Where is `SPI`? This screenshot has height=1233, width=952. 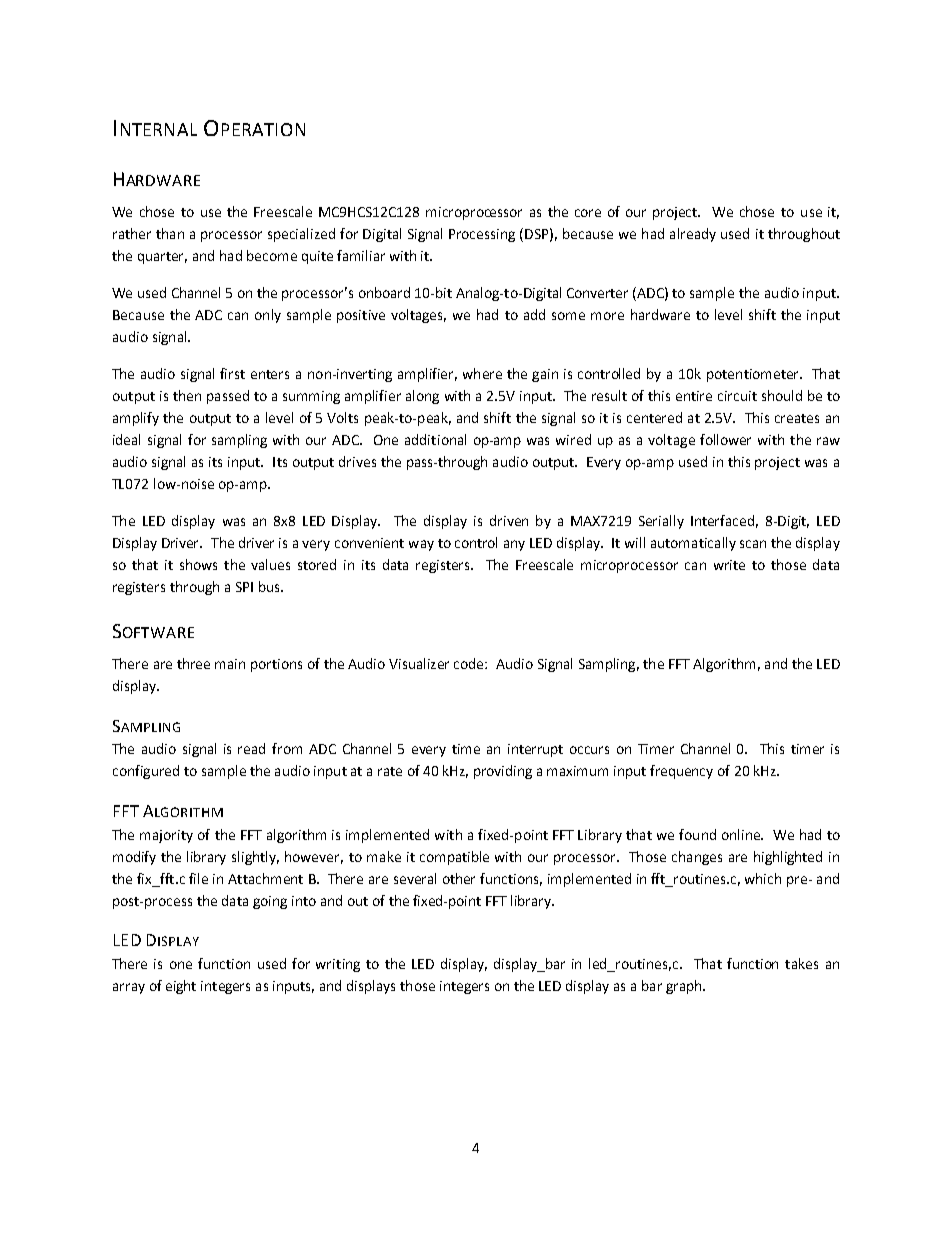 SPI is located at coordinates (244, 587).
